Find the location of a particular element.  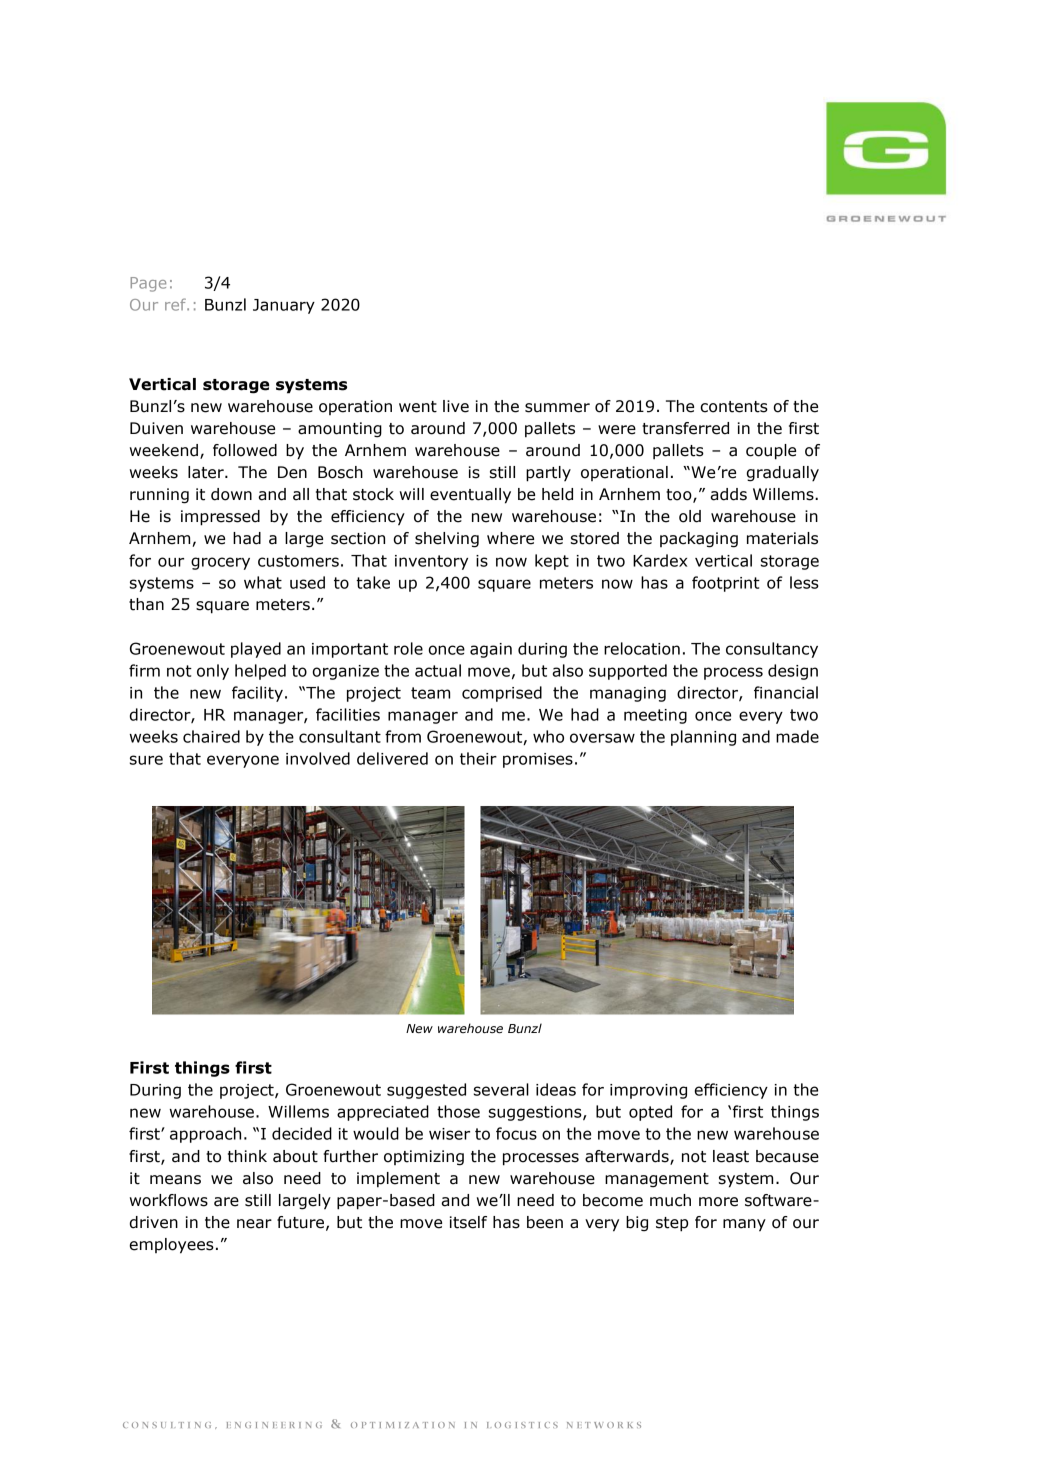

near is located at coordinates (254, 1224).
